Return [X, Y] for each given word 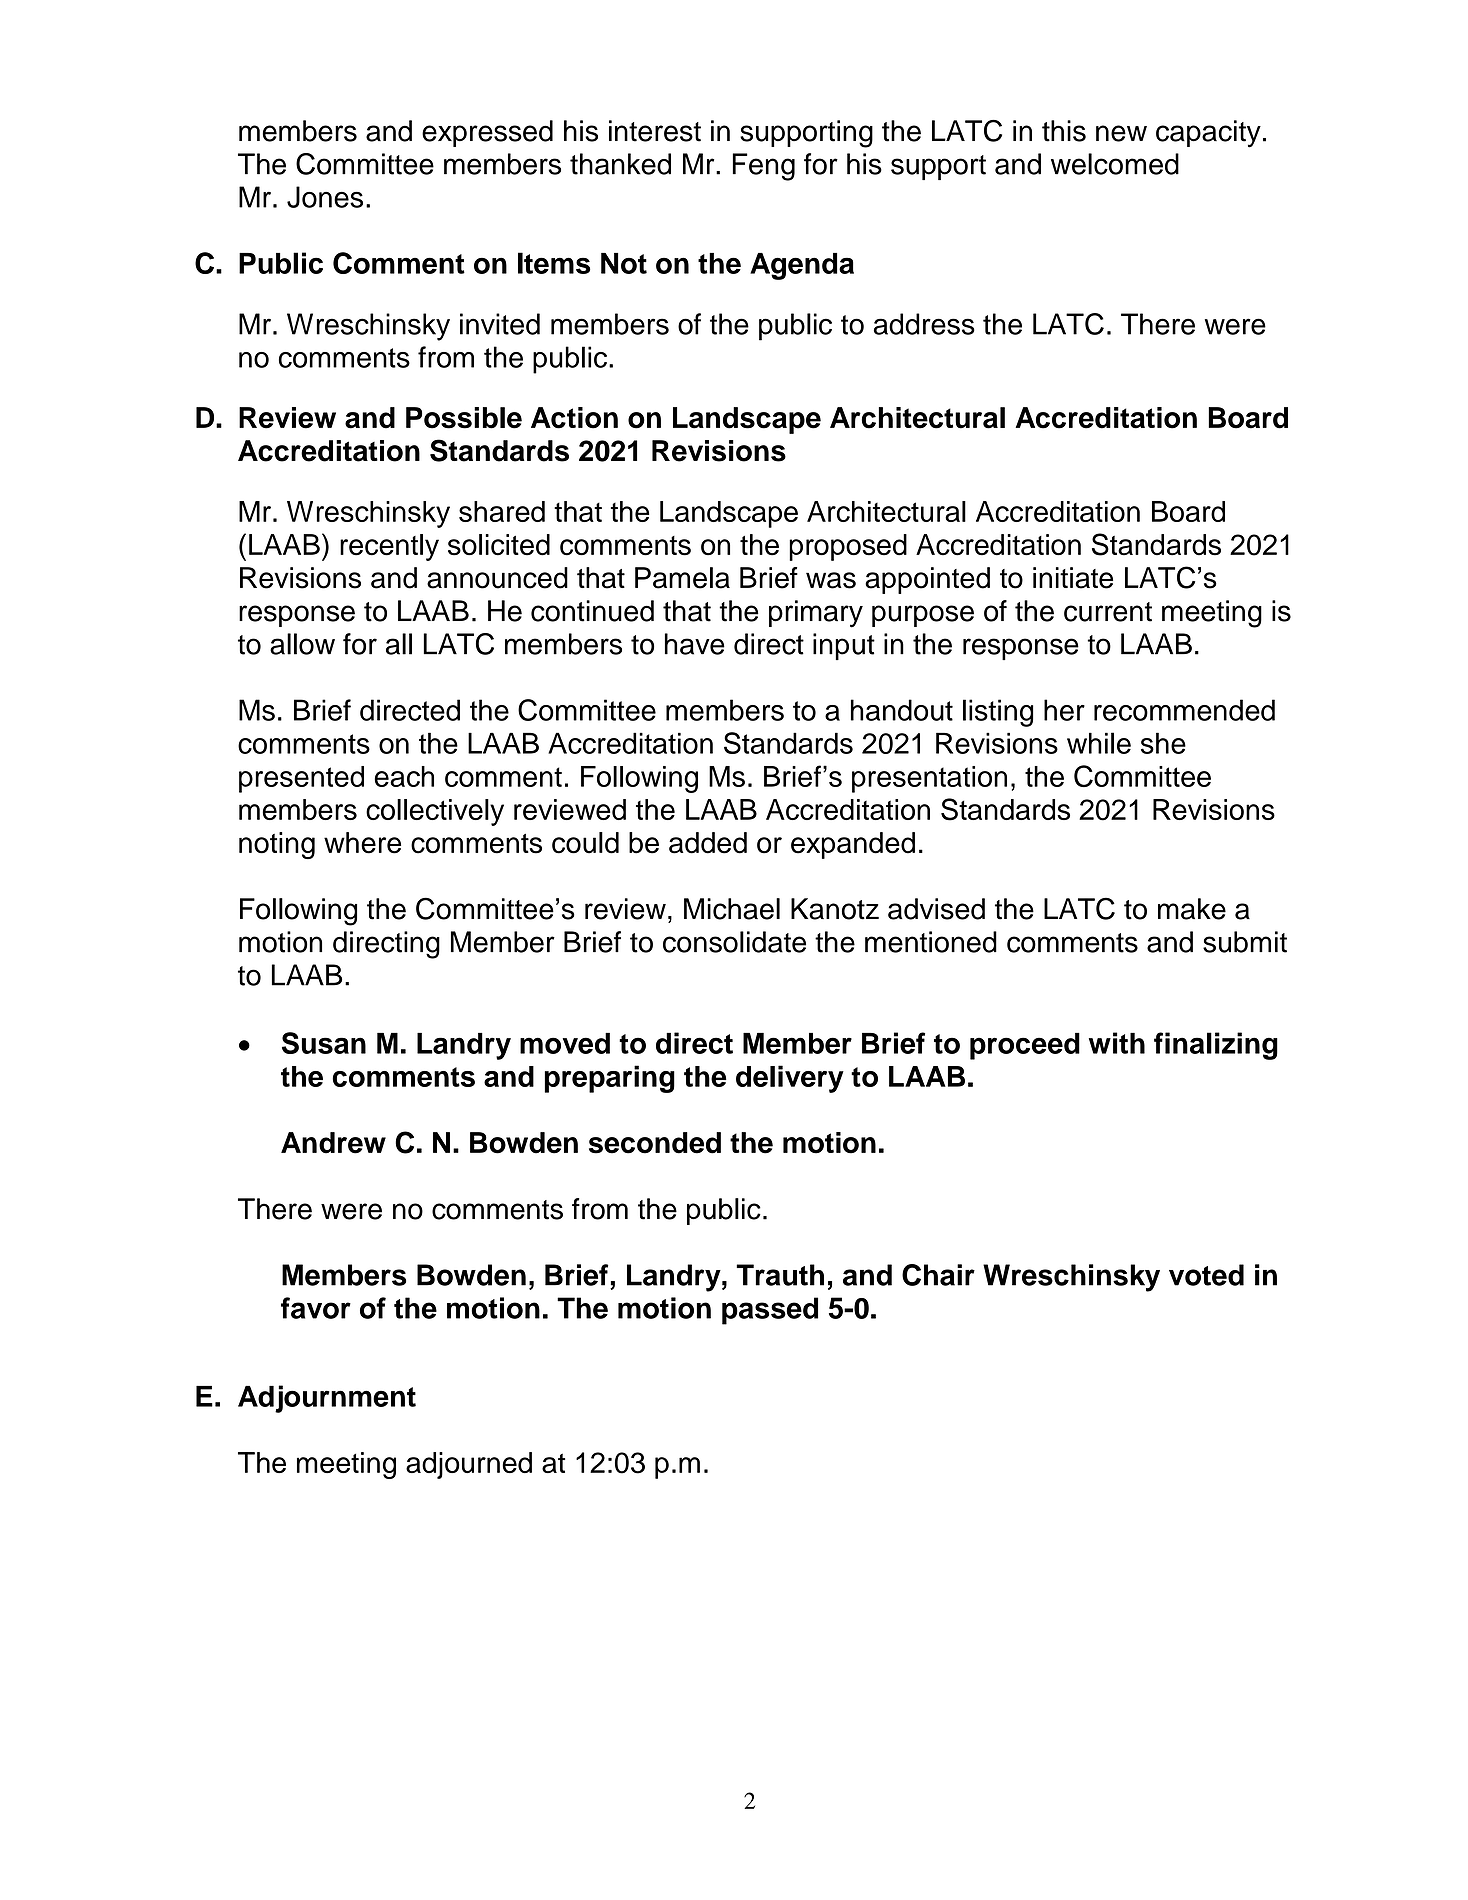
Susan [324, 1043]
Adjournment [327, 1399]
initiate [1073, 578]
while [1099, 743]
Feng [763, 167]
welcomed [1115, 164]
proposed [848, 547]
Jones [325, 197]
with [1117, 1043]
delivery [790, 1079]
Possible [464, 418]
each [404, 776]
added [708, 843]
